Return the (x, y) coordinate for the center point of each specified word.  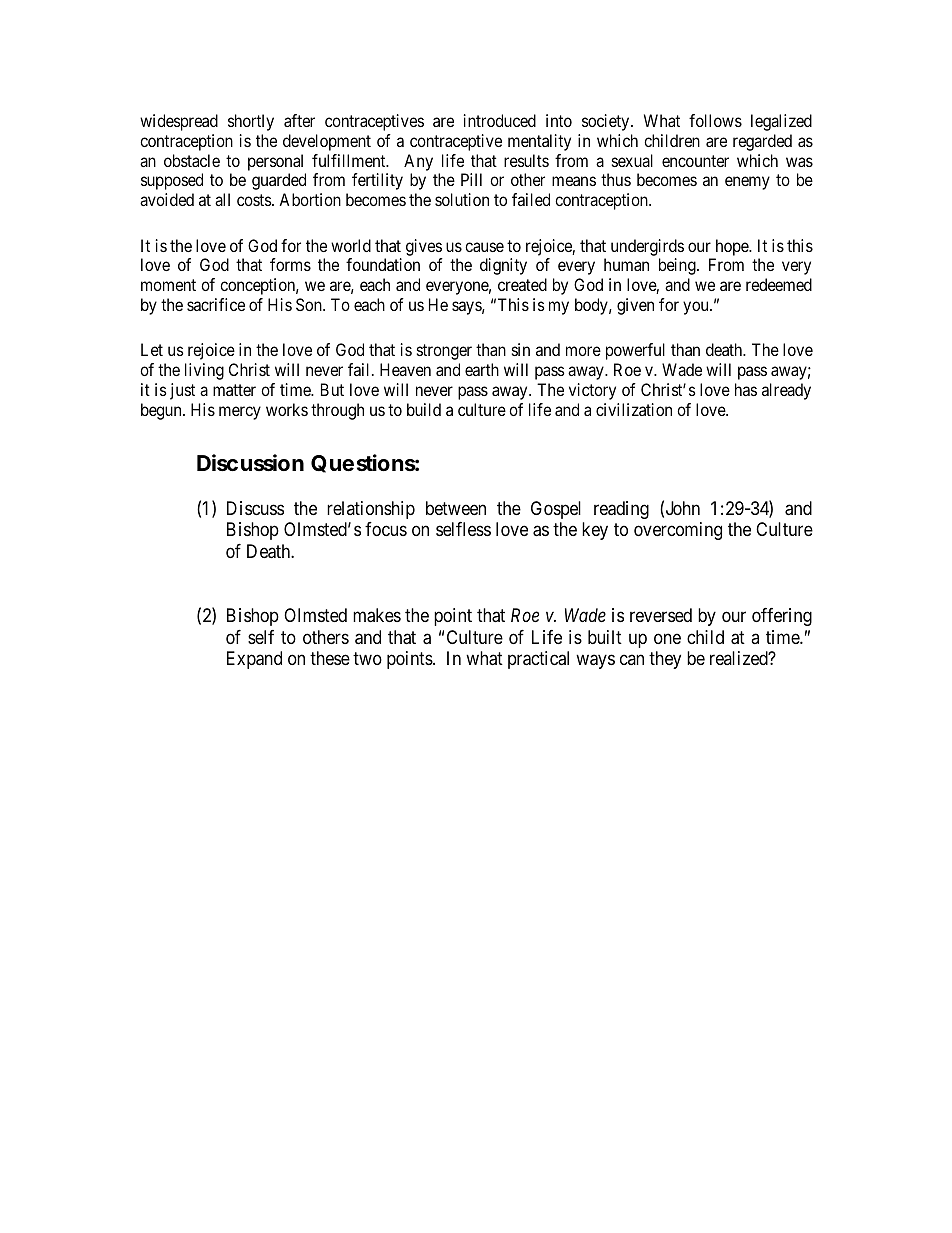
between (456, 508)
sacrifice (216, 304)
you (697, 308)
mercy (240, 413)
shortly (251, 122)
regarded (762, 142)
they (665, 660)
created (522, 284)
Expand (254, 660)
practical (538, 660)
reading (621, 510)
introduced (500, 120)
